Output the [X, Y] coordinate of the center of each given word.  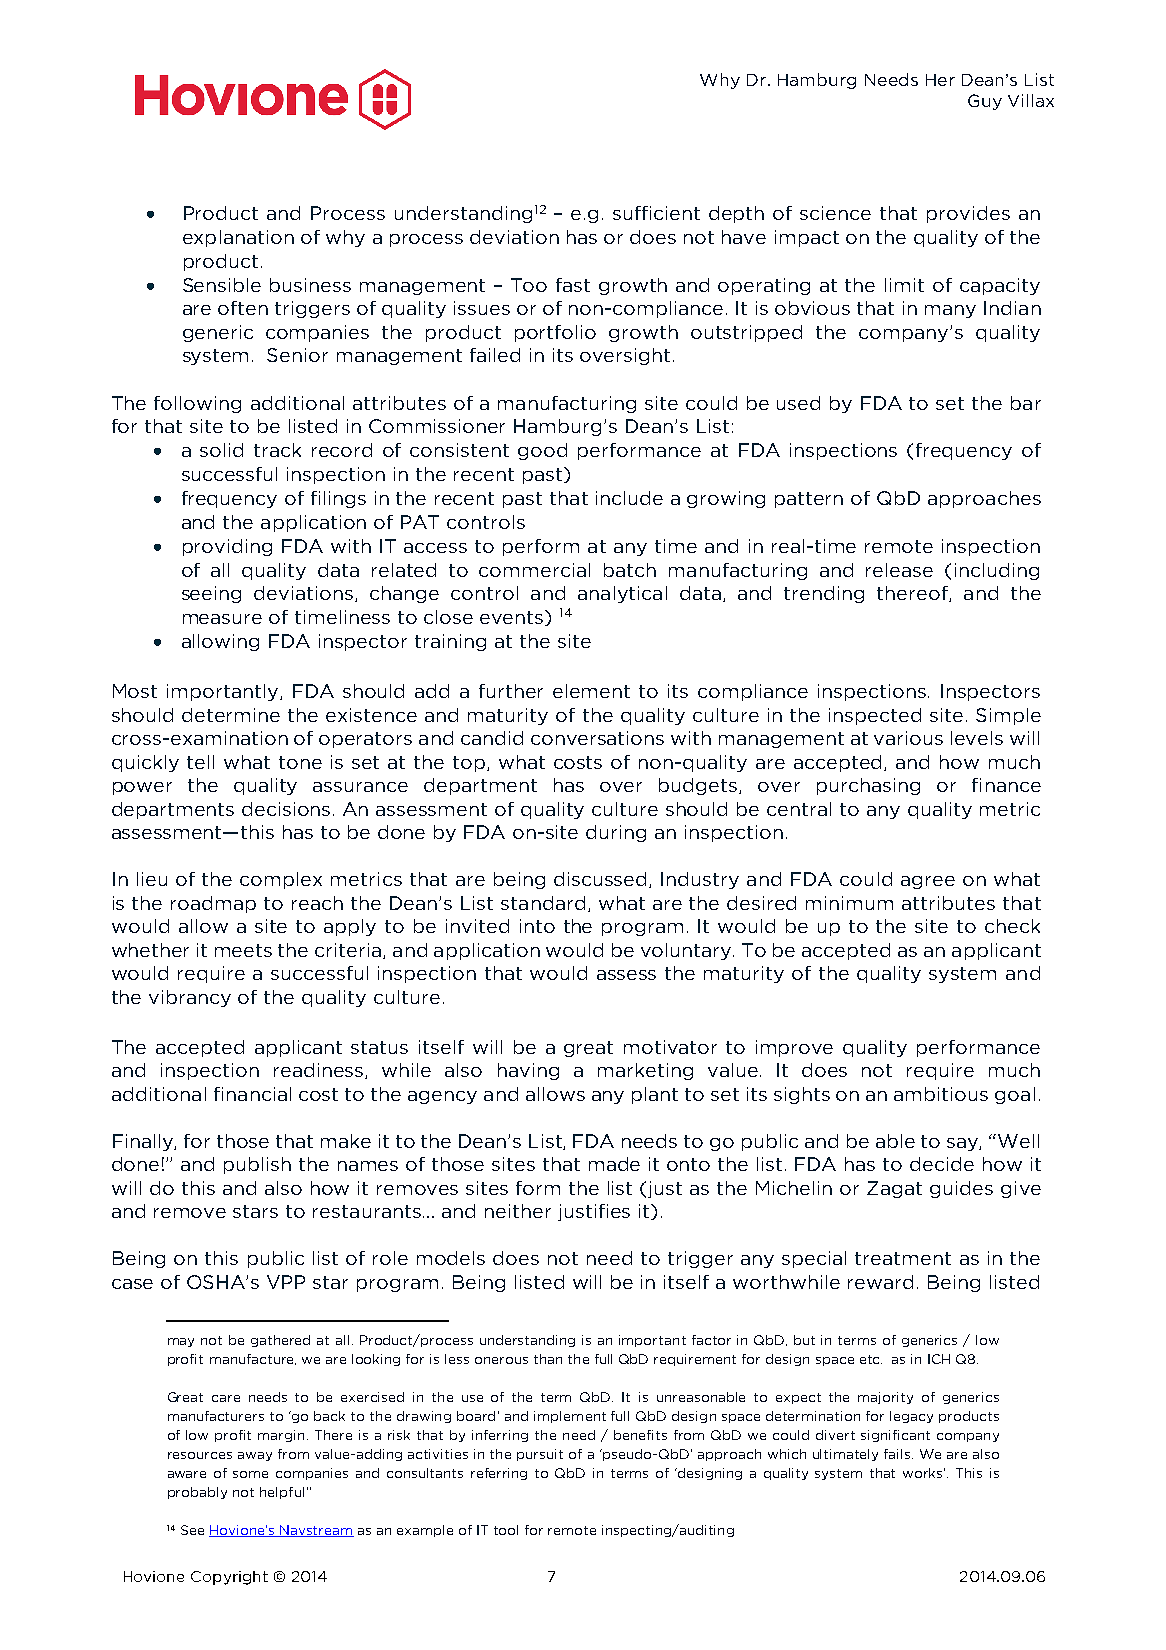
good [542, 451]
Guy [985, 102]
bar [1026, 403]
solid [221, 450]
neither [518, 1211]
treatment [903, 1258]
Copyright [229, 1578]
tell [200, 762]
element [591, 691]
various [908, 738]
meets [243, 950]
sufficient [656, 213]
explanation [238, 238]
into [537, 926]
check [1012, 926]
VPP [286, 1282]
